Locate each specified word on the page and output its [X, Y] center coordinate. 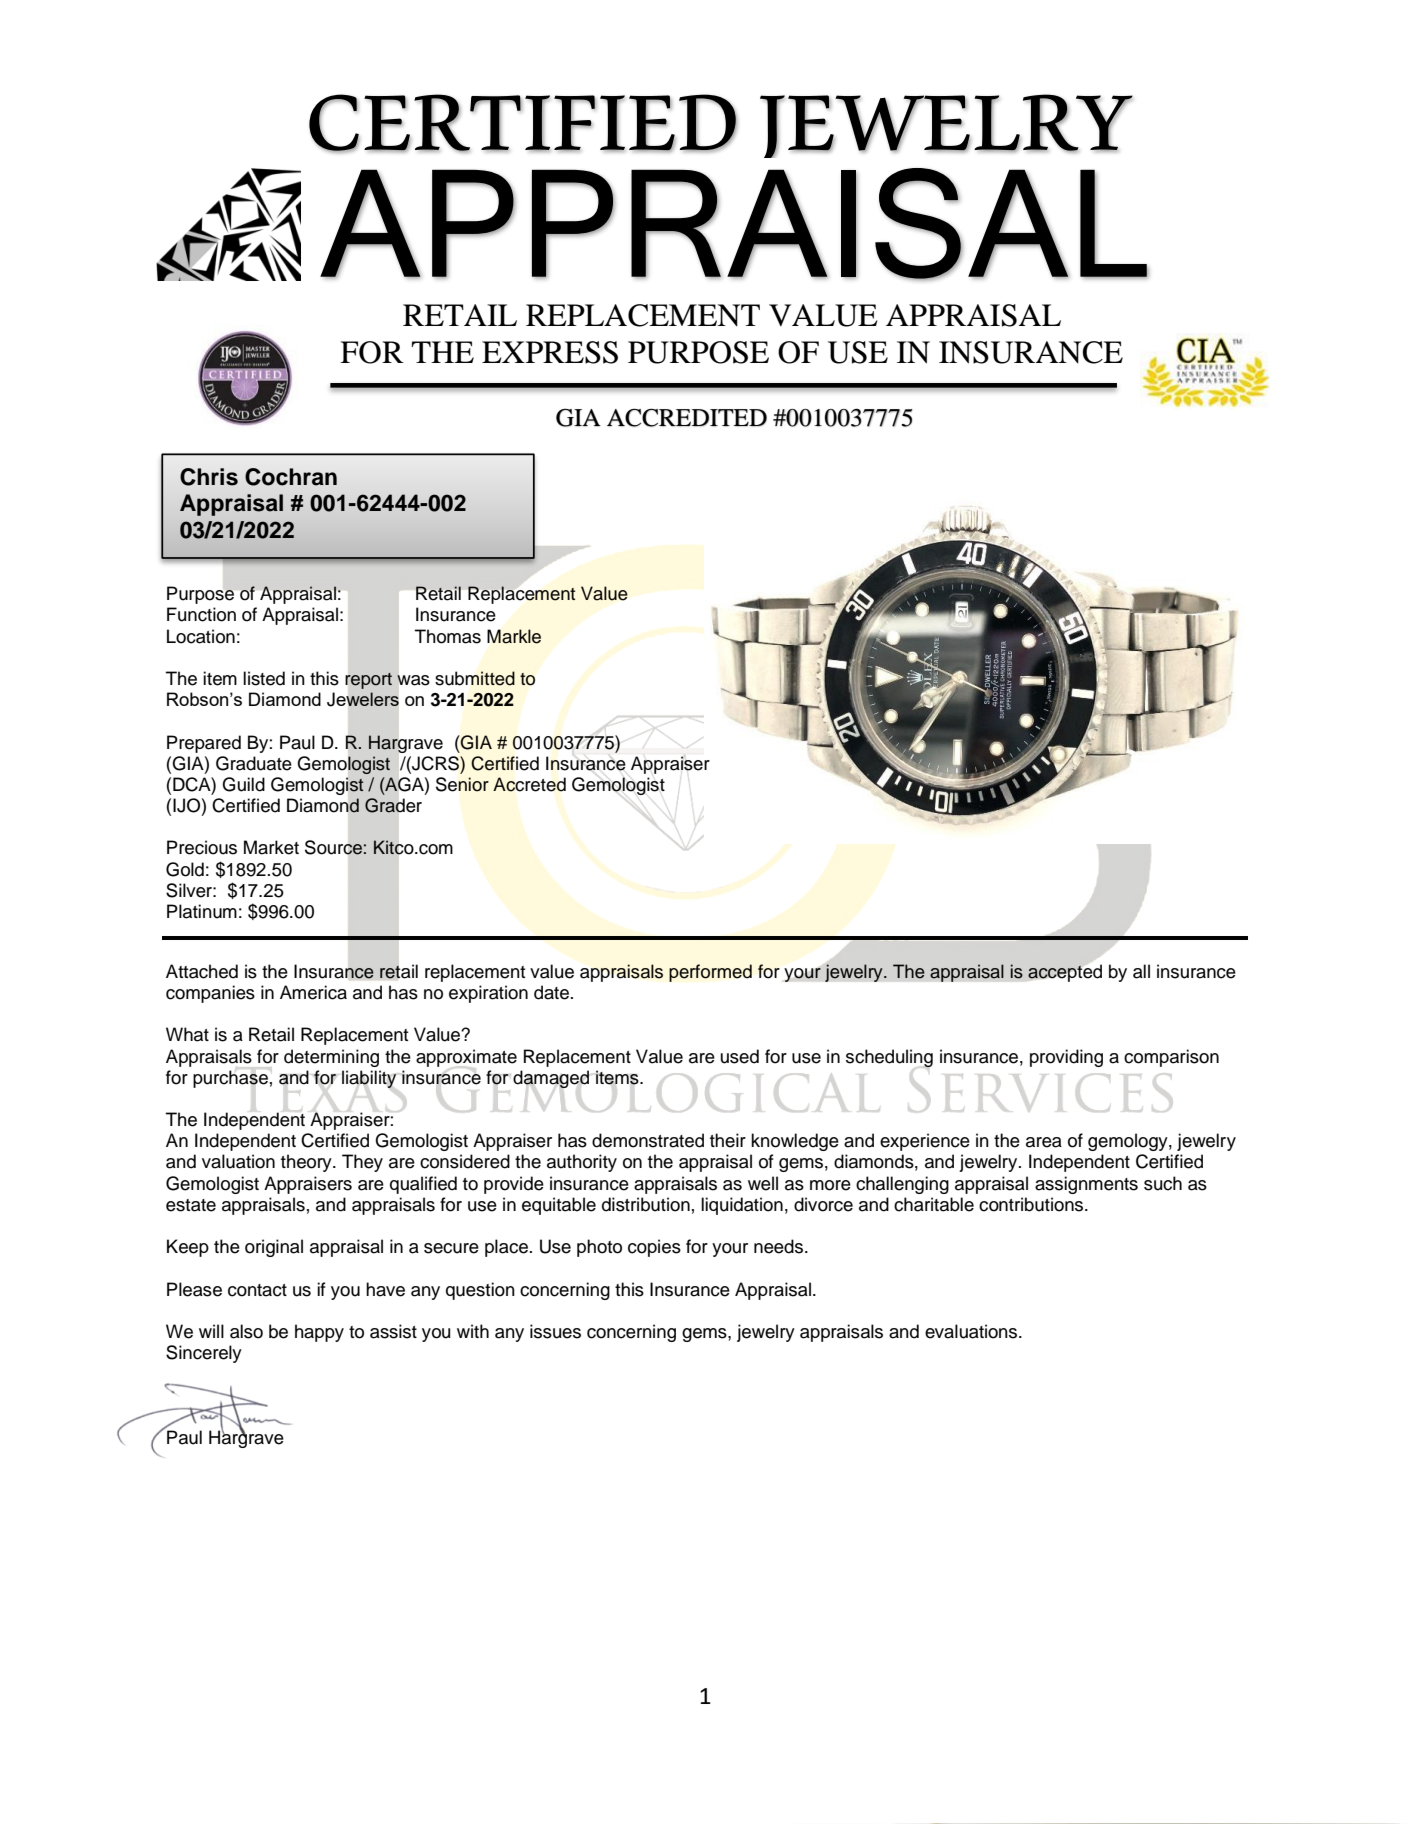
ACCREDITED [687, 417]
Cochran [291, 477]
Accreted [529, 784]
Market [271, 847]
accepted [1065, 973]
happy [319, 1333]
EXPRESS [550, 352]
